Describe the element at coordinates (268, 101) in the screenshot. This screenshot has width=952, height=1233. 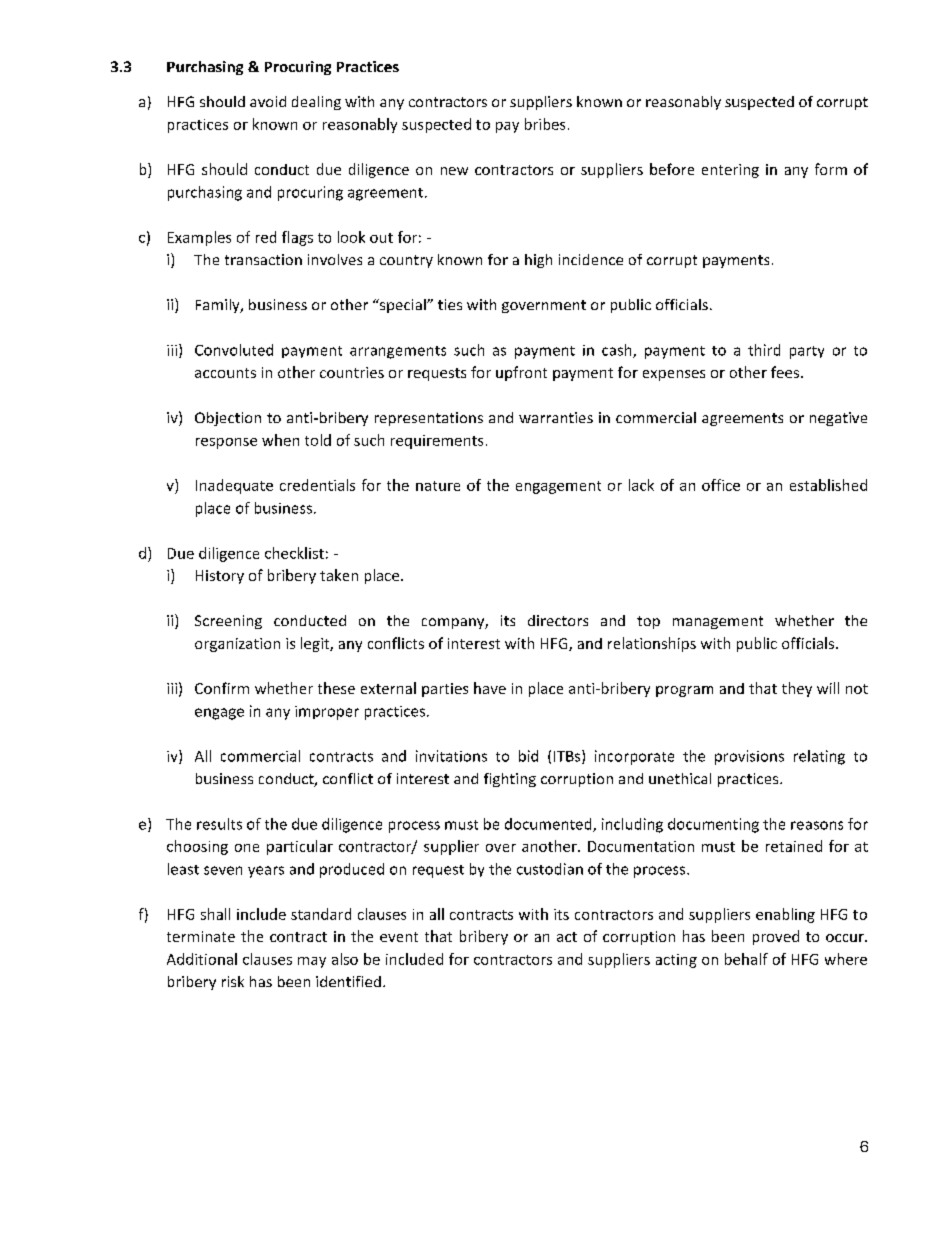
I see `avoid` at that location.
